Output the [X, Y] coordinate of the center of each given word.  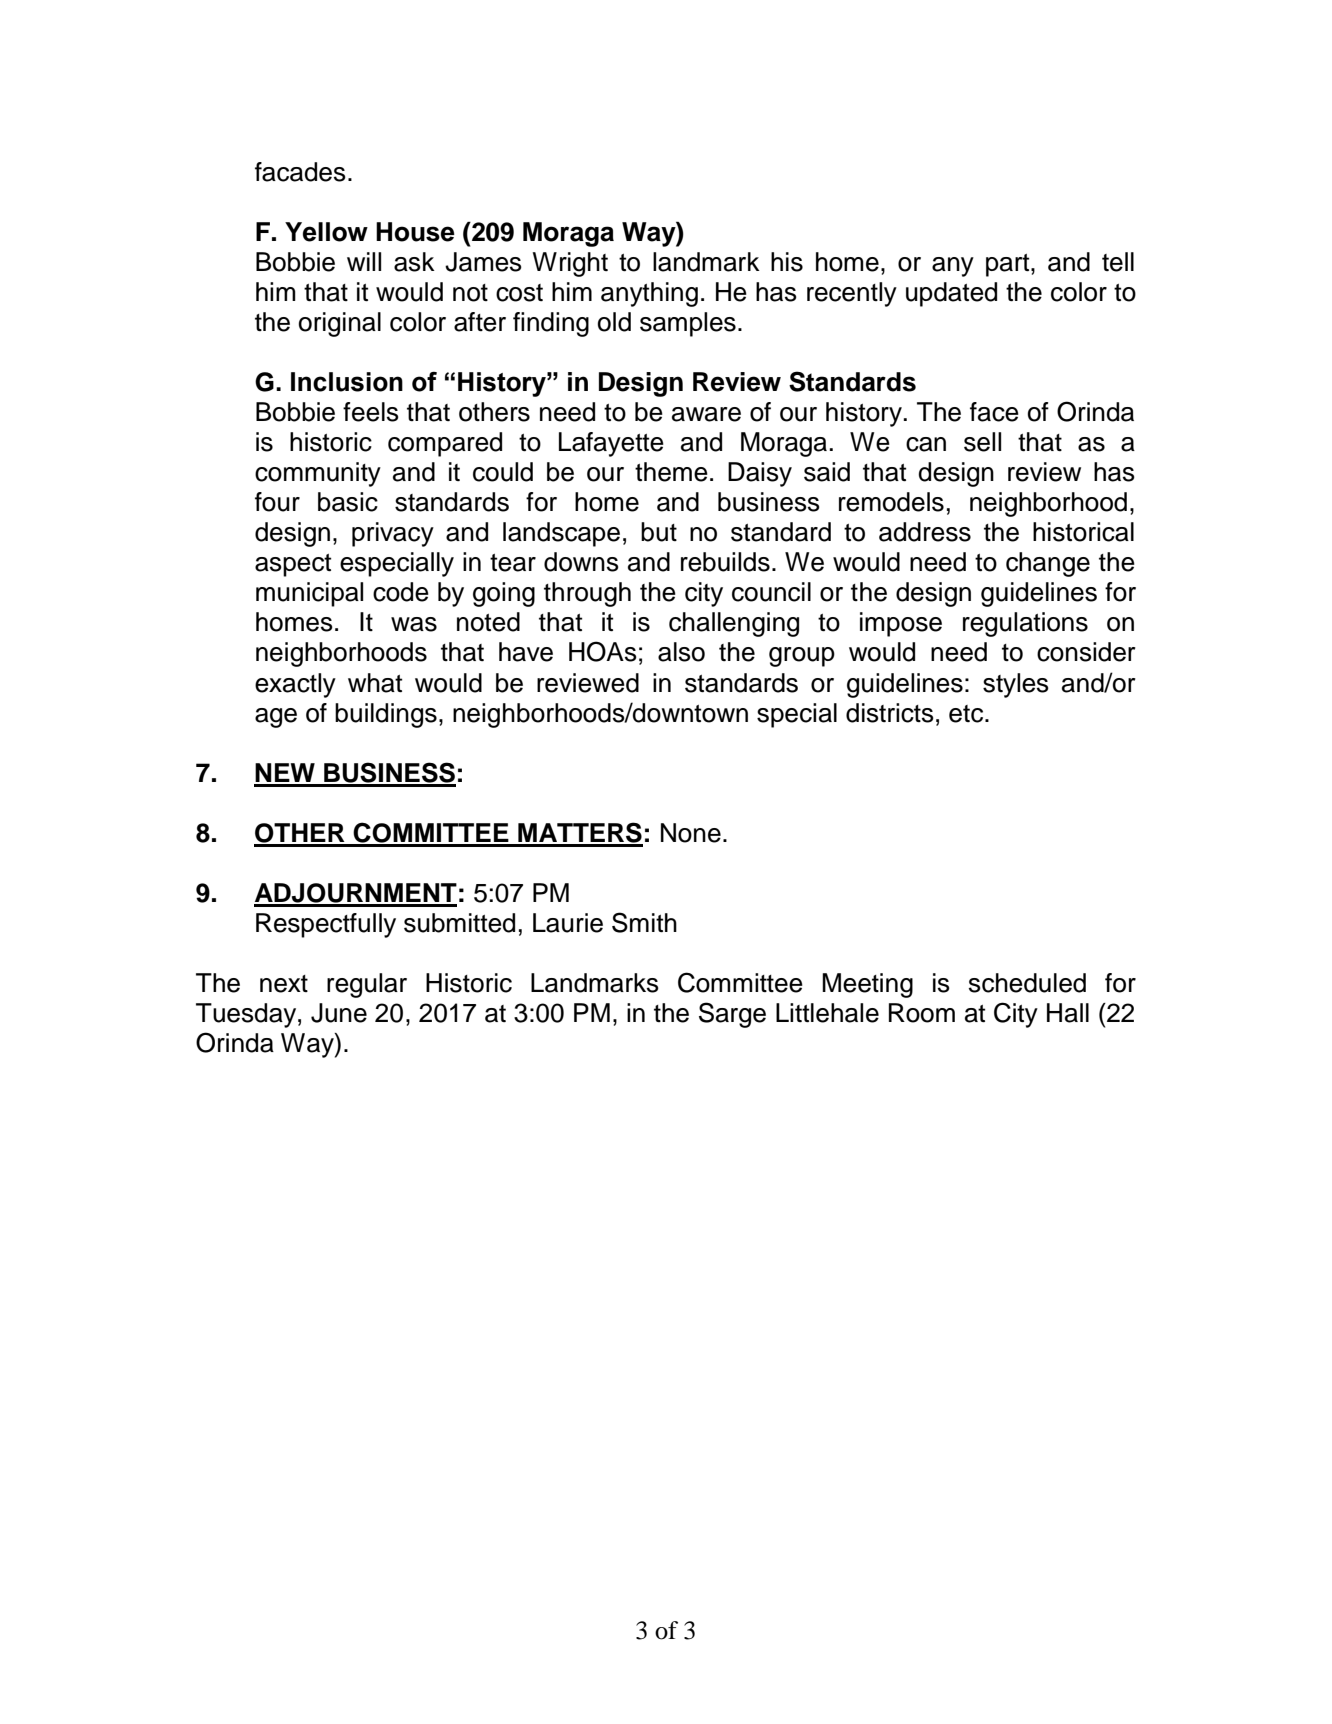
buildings [386, 715]
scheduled [1027, 983]
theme [671, 472]
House [415, 232]
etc [967, 714]
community [318, 474]
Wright [570, 264]
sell [982, 442]
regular [367, 985]
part [1009, 265]
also [681, 652]
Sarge [732, 1015]
